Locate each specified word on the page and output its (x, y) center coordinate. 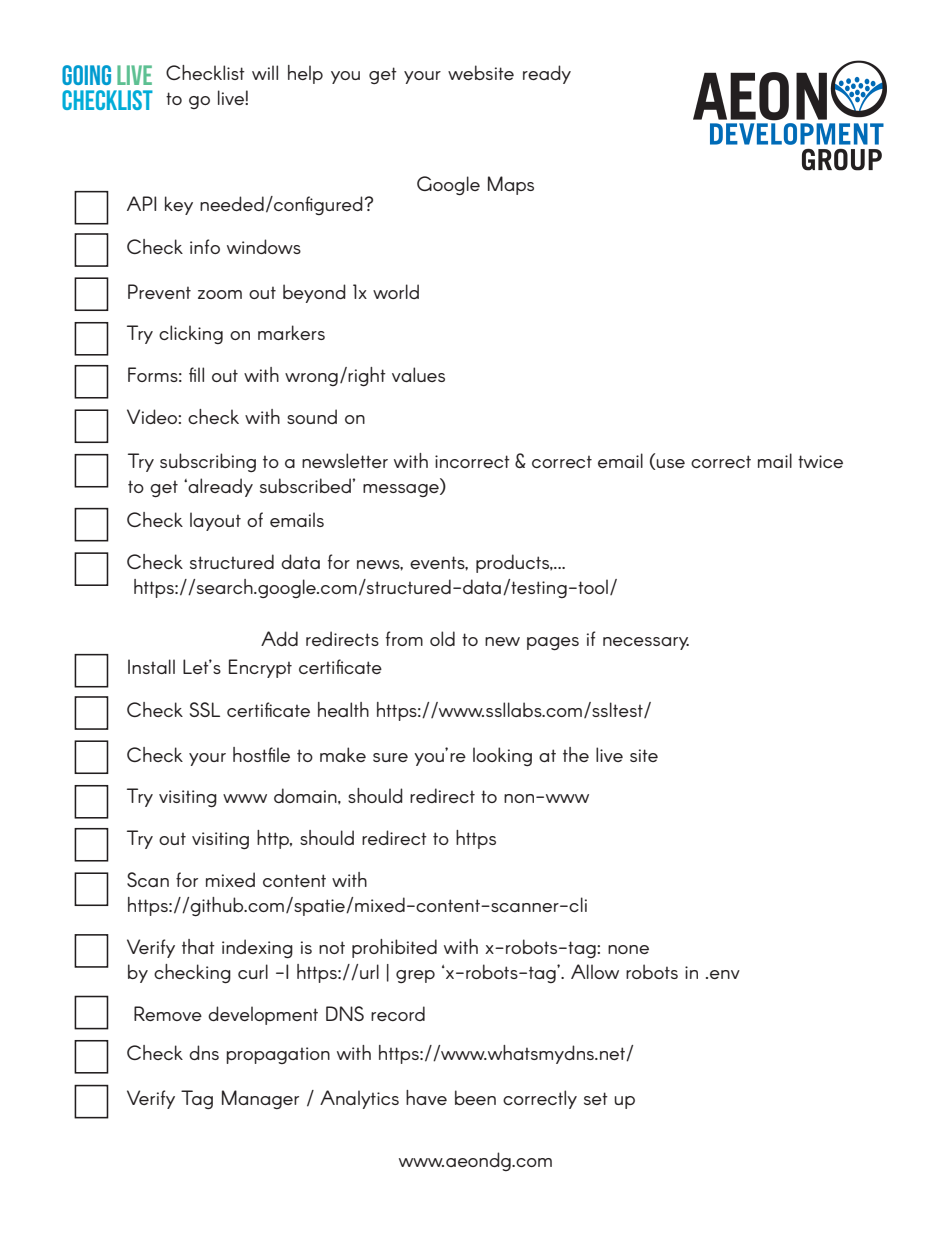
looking (502, 756)
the (576, 754)
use (670, 463)
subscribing (208, 462)
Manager (260, 1099)
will (265, 72)
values (418, 374)
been (475, 1097)
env (725, 974)
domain (306, 796)
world (396, 291)
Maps (511, 185)
